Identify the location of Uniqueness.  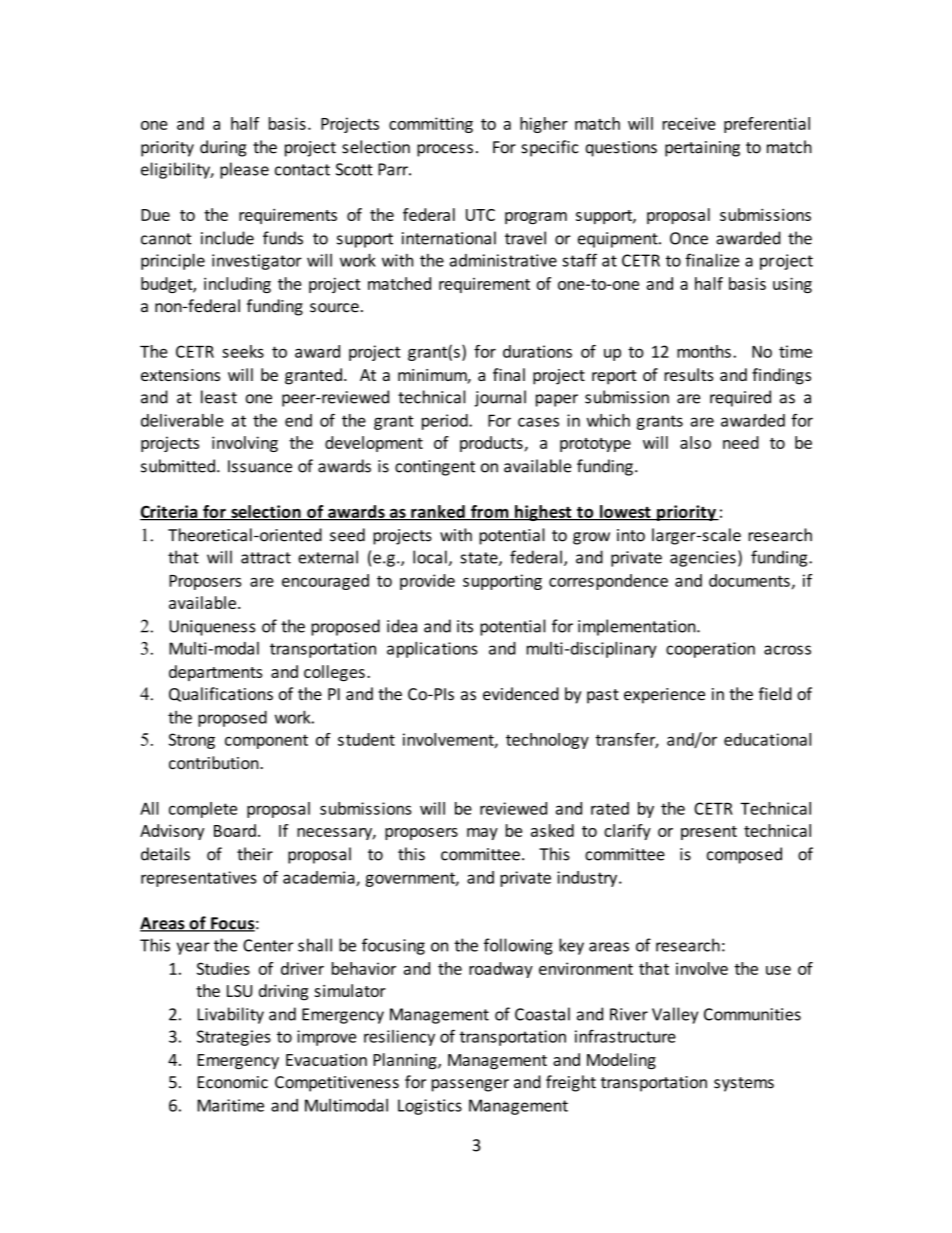
(212, 628).
